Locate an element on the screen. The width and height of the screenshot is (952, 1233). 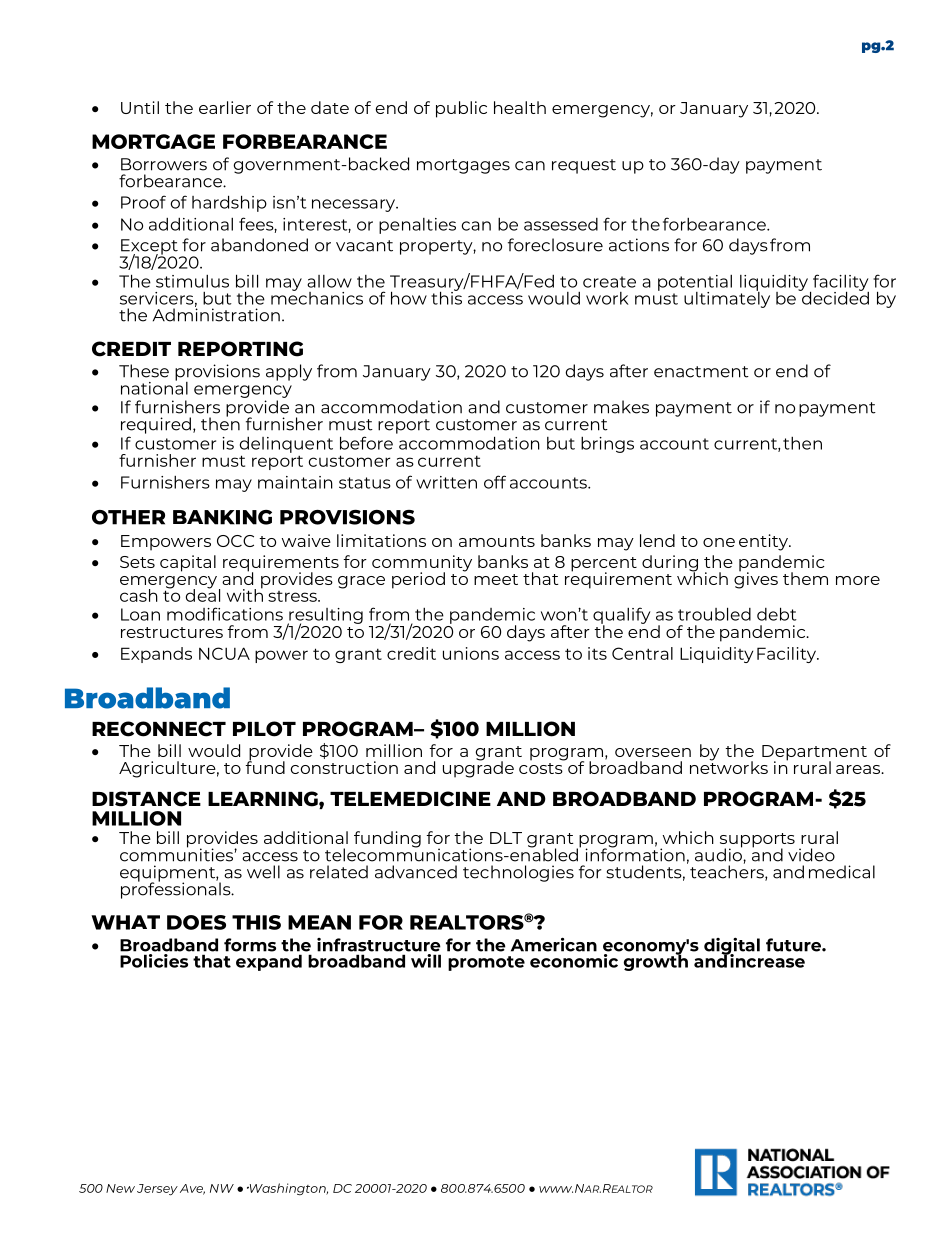
future is located at coordinates (794, 945).
